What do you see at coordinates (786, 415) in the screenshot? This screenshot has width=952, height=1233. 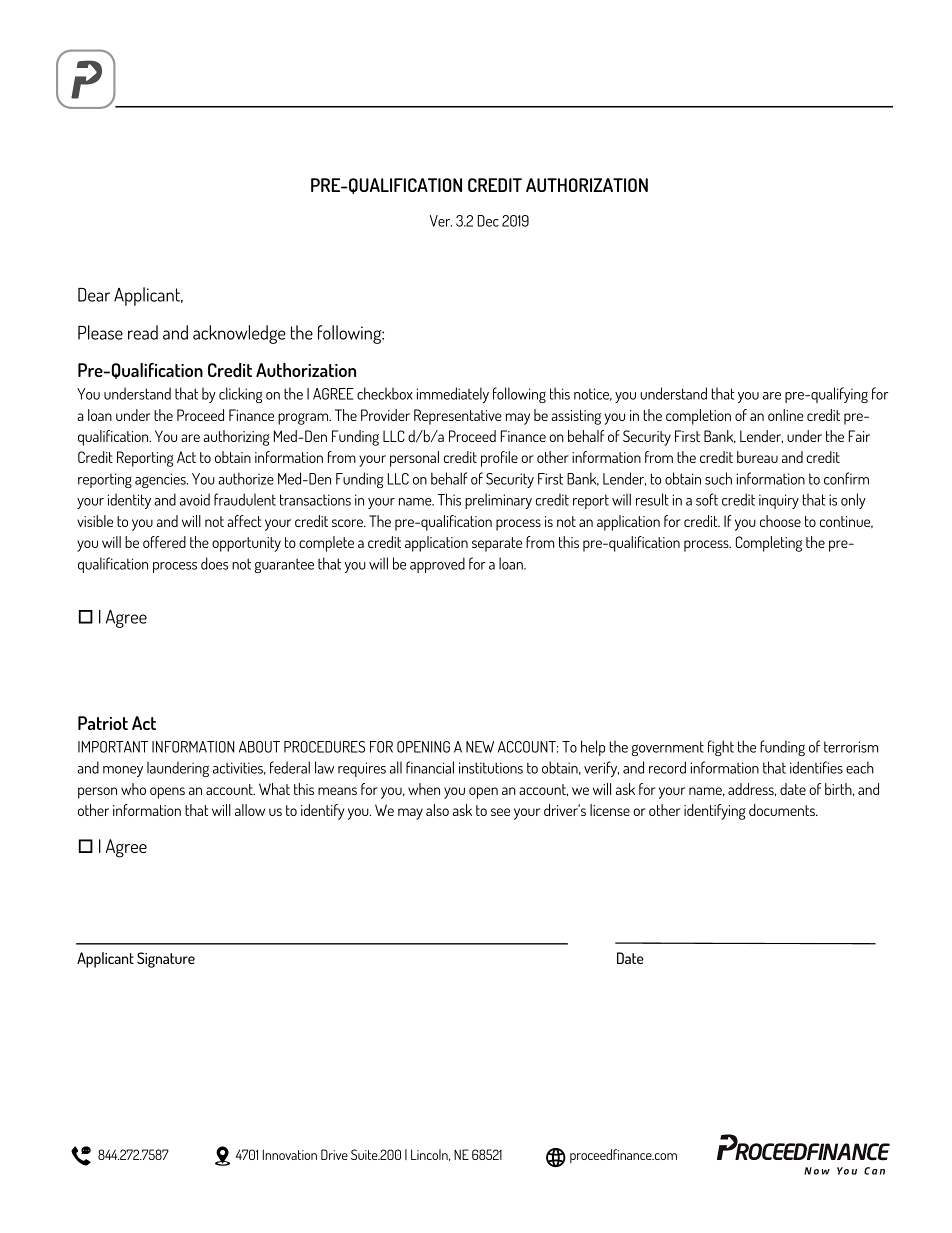 I see `online` at bounding box center [786, 415].
